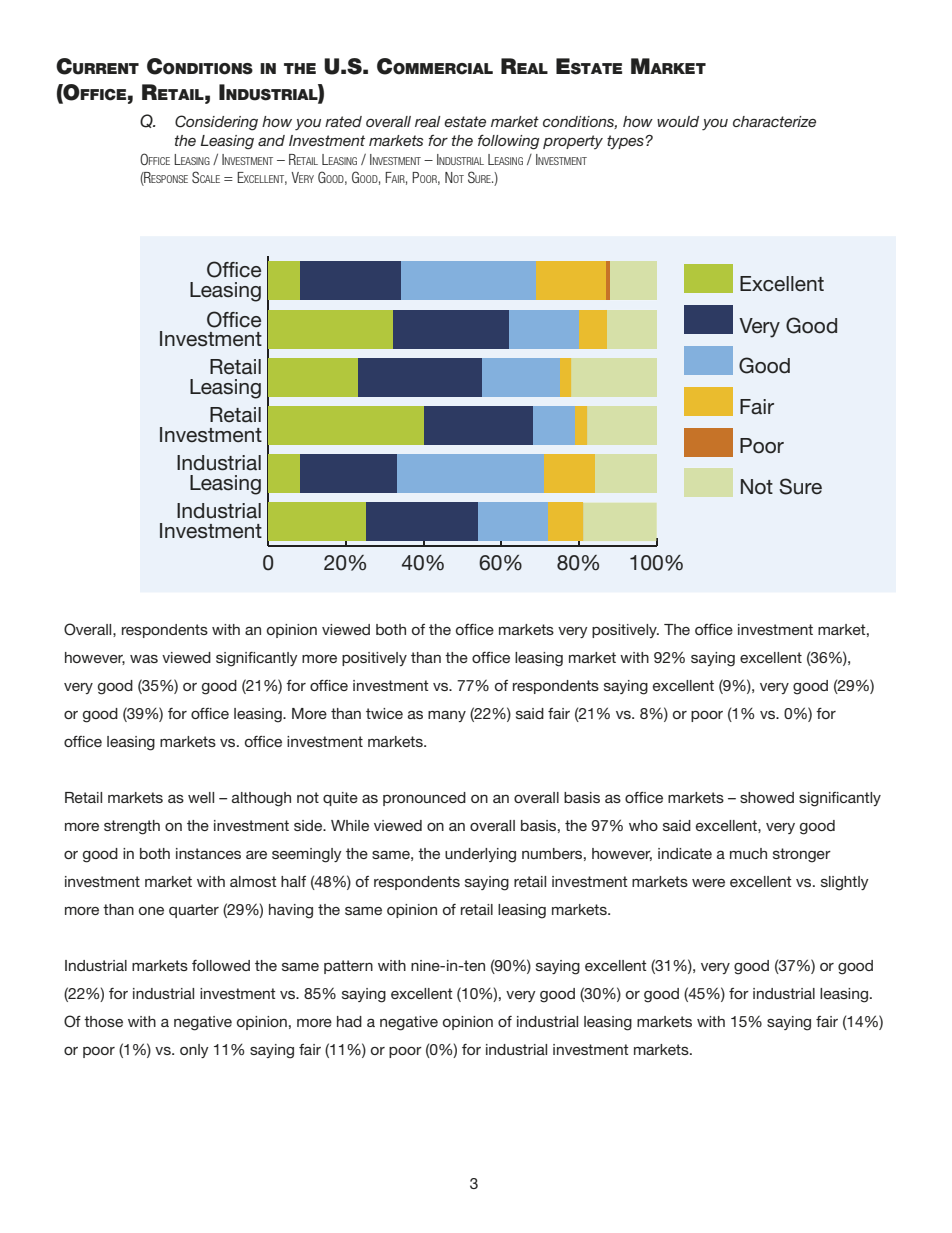  Describe the element at coordinates (509, 142) in the screenshot. I see `following` at that location.
